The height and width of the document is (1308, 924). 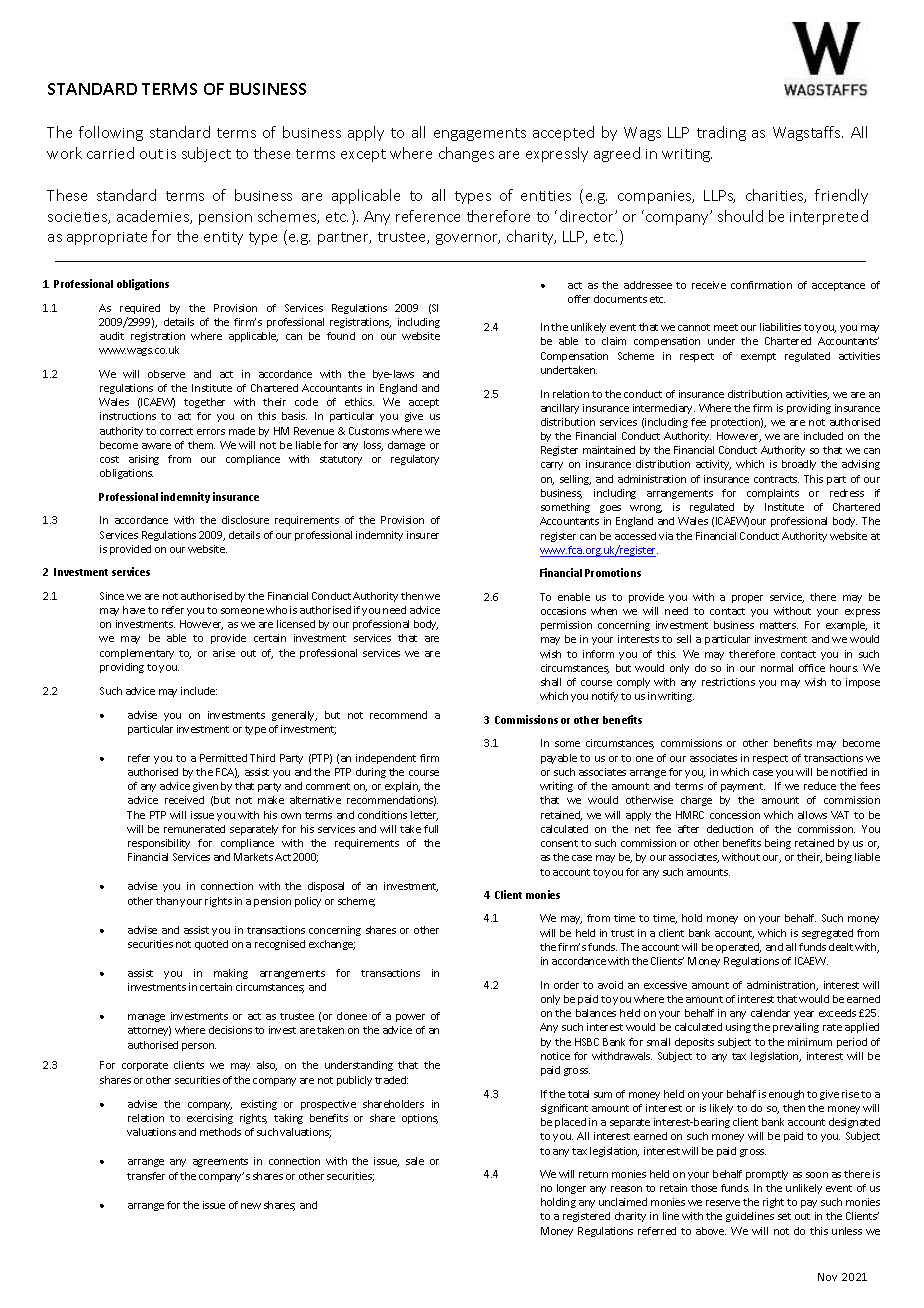 What do you see at coordinates (423, 535) in the document?
I see `insurer` at bounding box center [423, 535].
